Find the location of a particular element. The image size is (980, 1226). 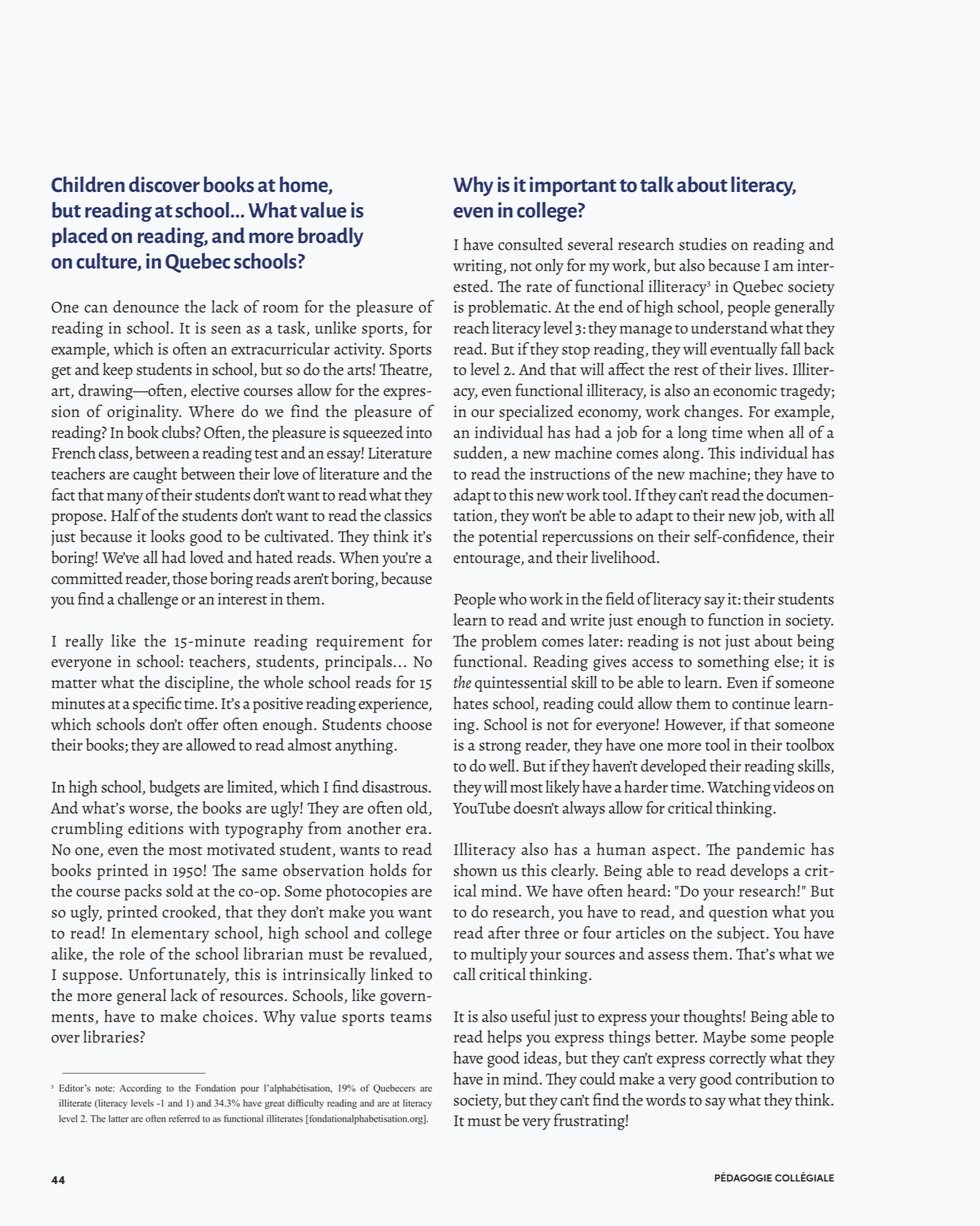

consulted is located at coordinates (530, 244).
